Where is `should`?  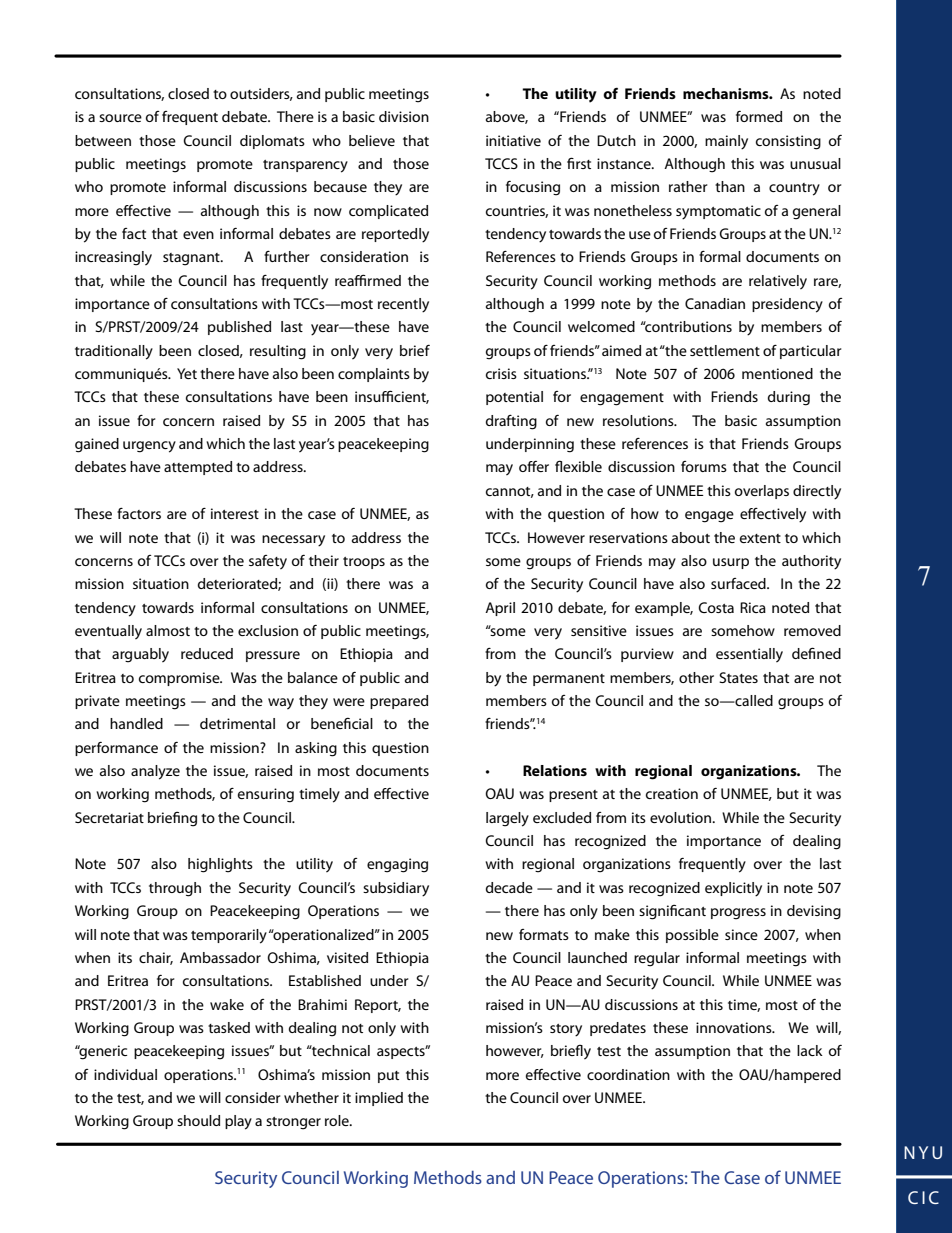
should is located at coordinates (198, 1120).
